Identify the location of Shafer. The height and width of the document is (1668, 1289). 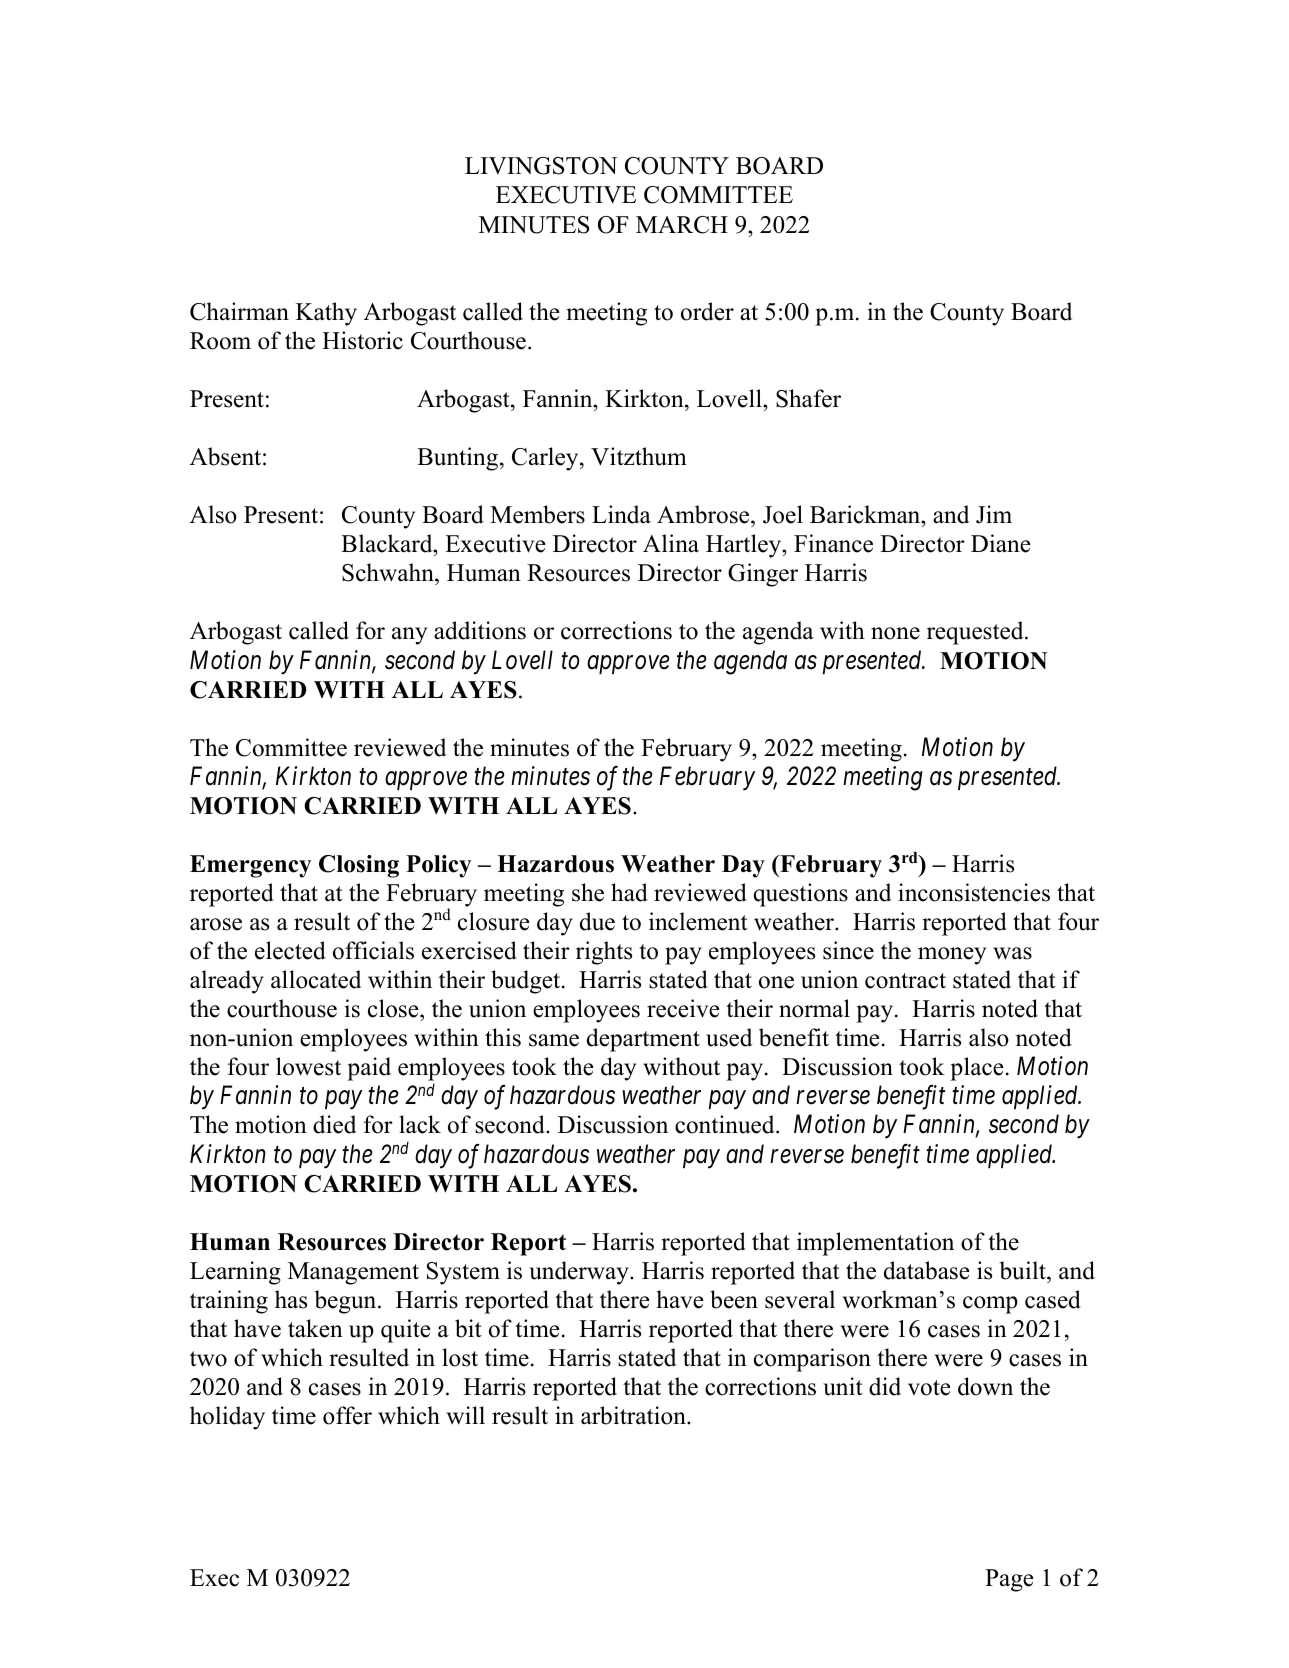
(808, 398).
